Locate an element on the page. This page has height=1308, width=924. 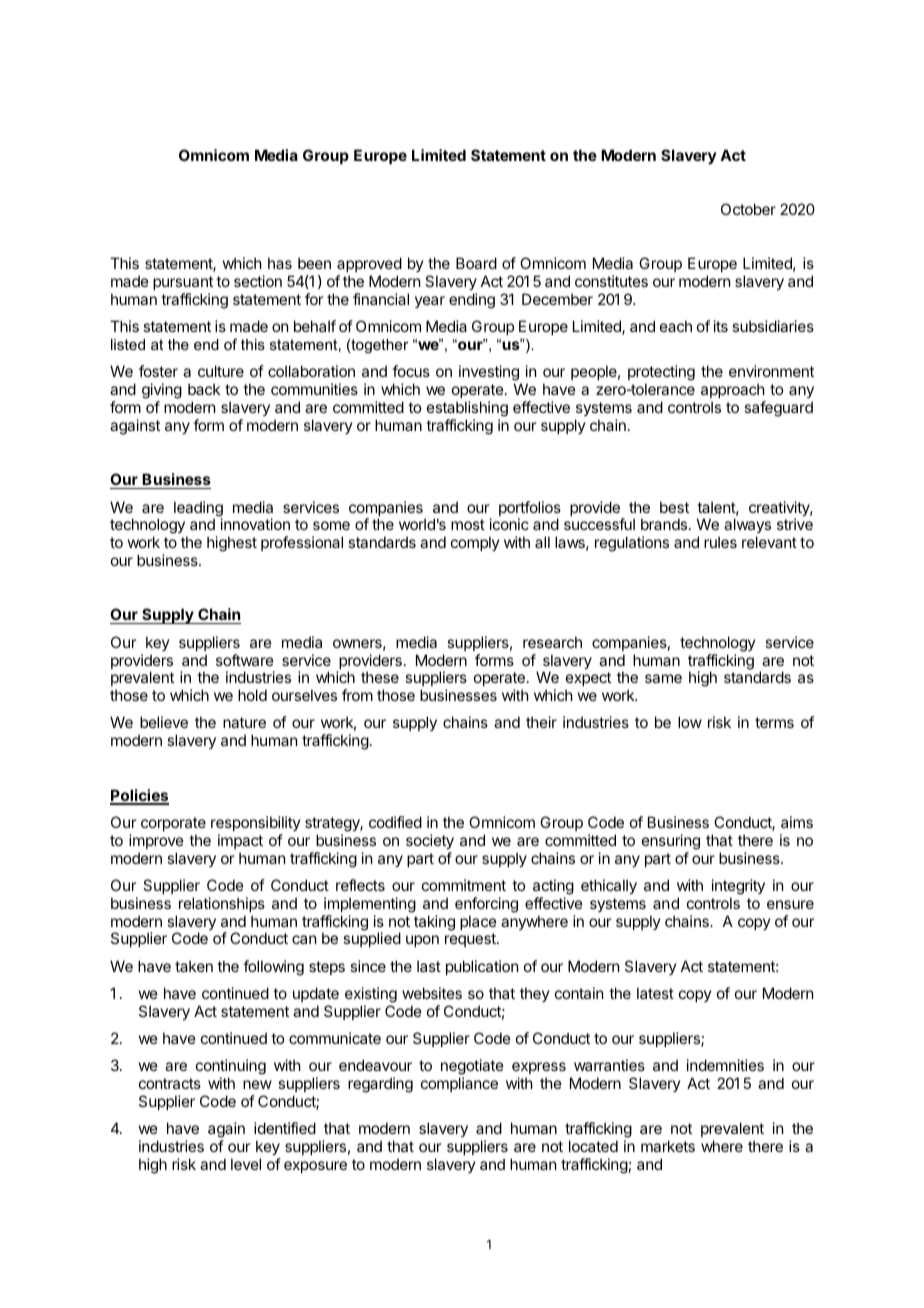
pursuant is located at coordinates (183, 283).
